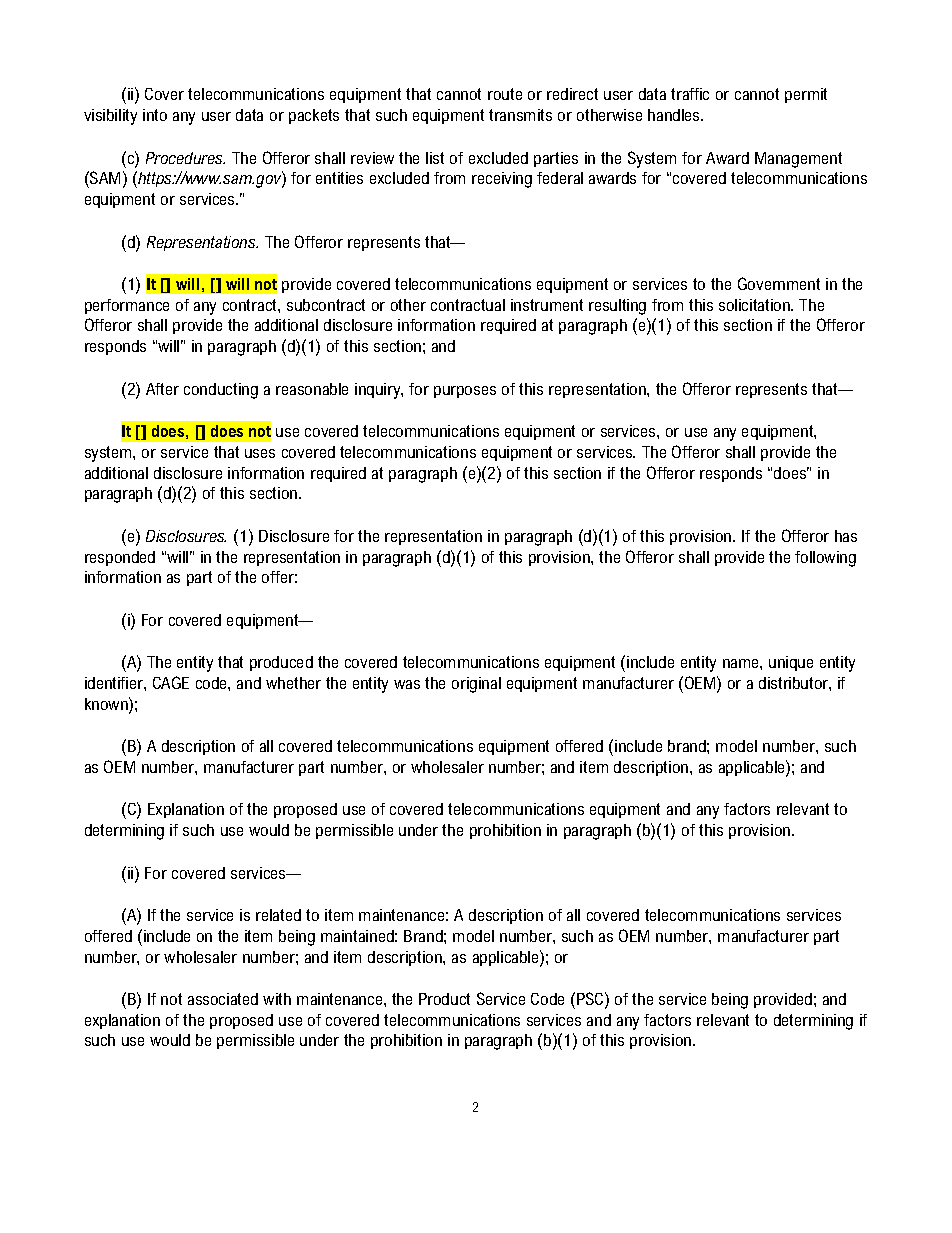 The width and height of the document is (952, 1233). What do you see at coordinates (742, 663) in the document?
I see `name` at bounding box center [742, 663].
